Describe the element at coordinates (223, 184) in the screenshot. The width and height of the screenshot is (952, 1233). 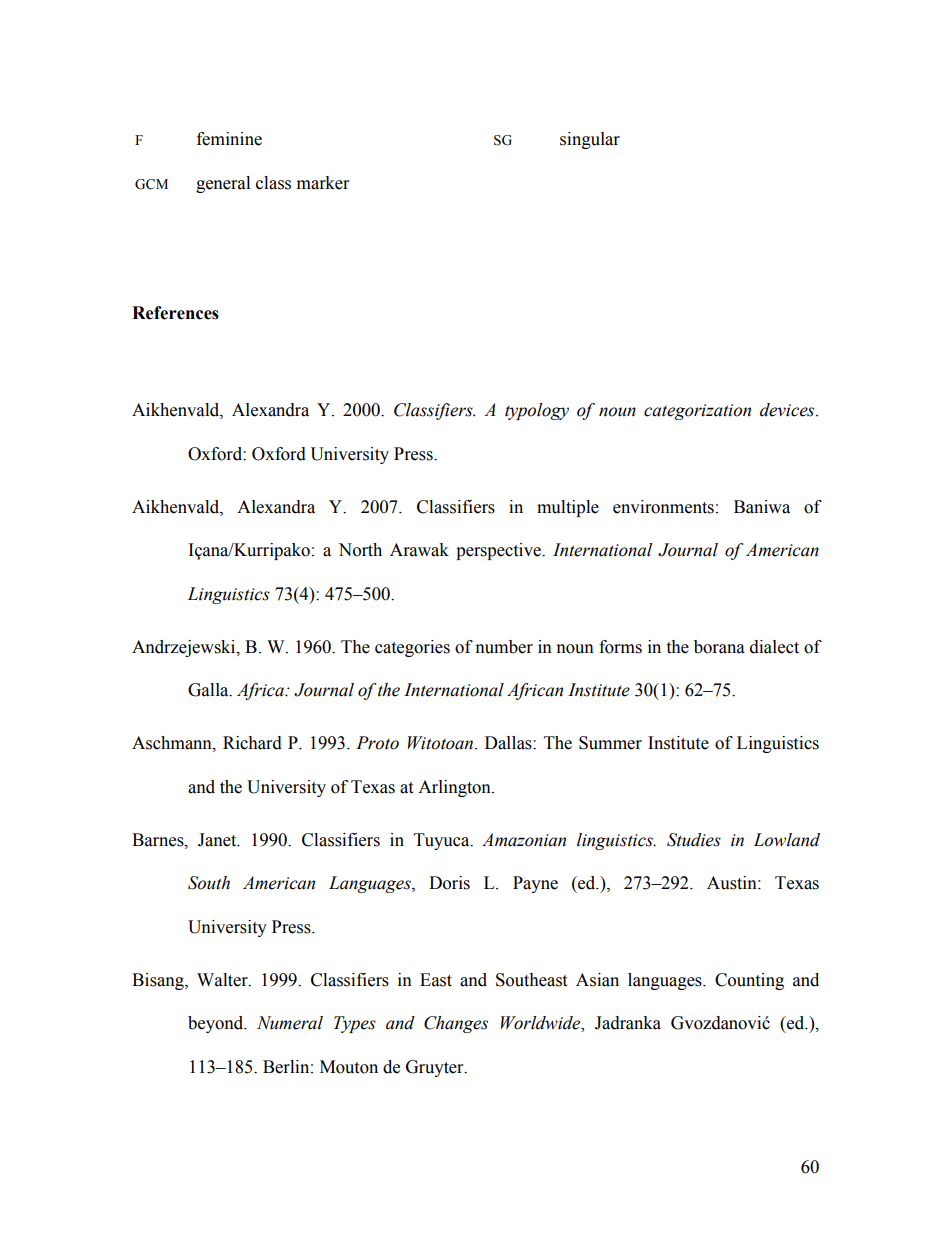
I see `general` at that location.
